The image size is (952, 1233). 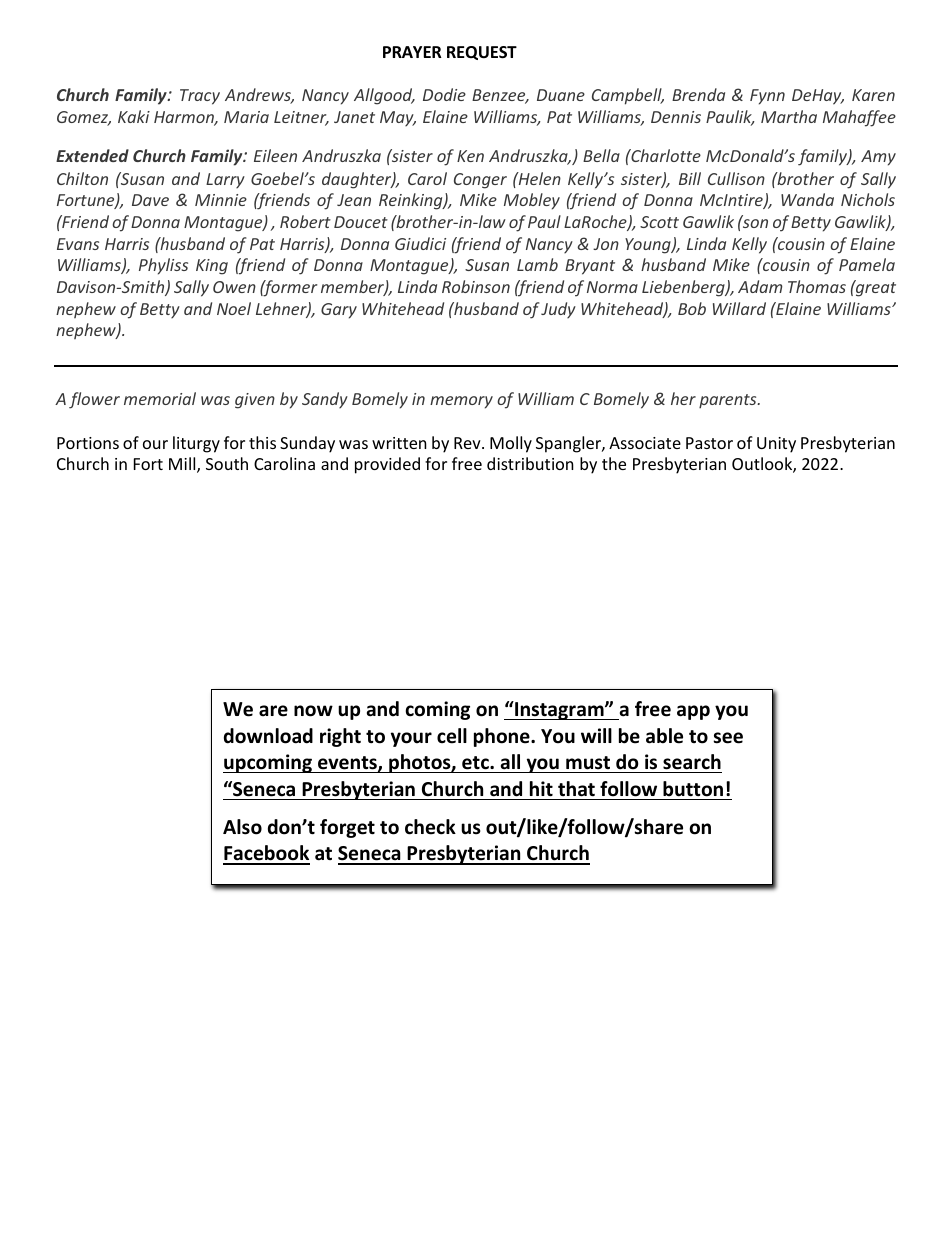 I want to click on Also, so click(x=242, y=827).
